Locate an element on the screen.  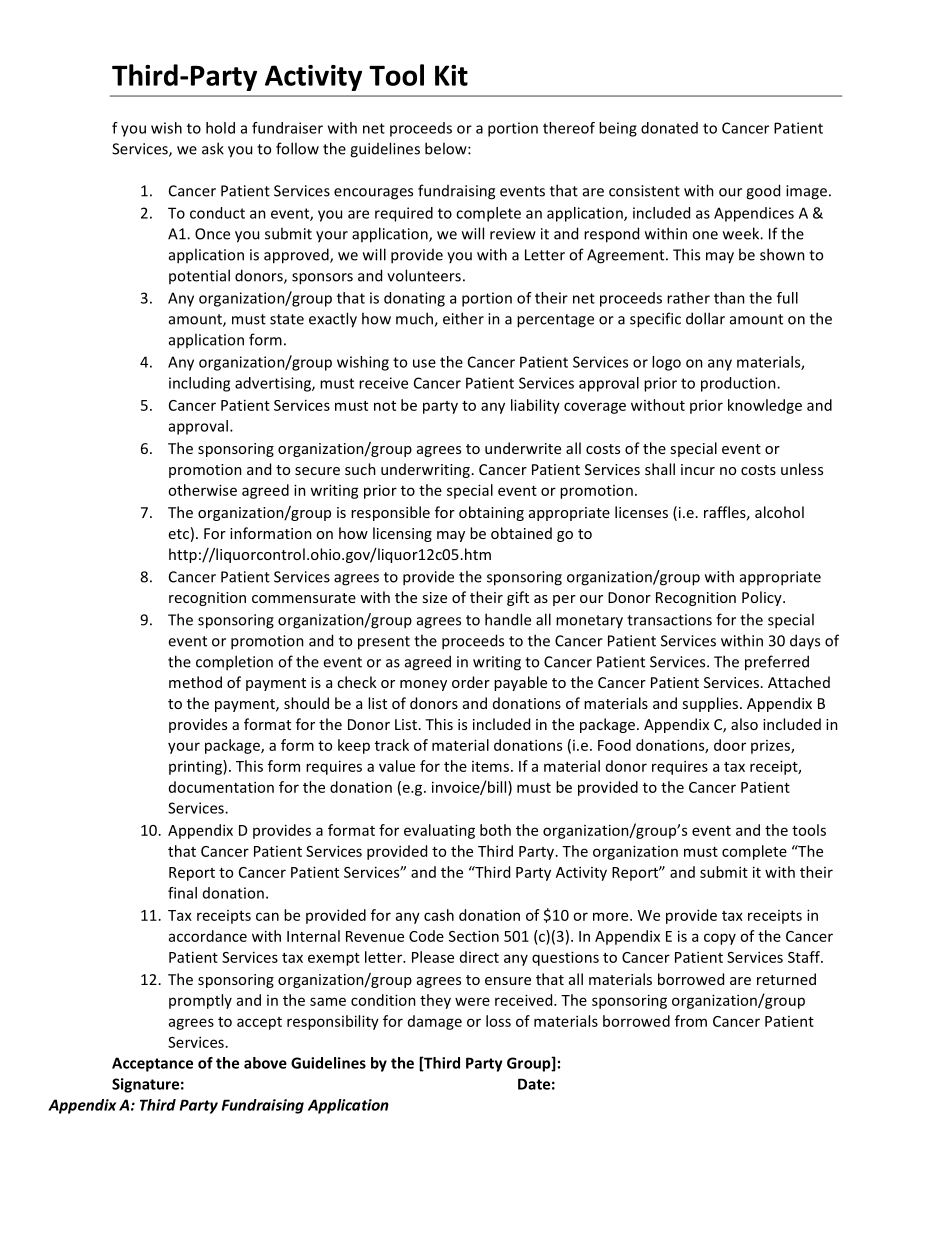
commensurate is located at coordinates (304, 598).
